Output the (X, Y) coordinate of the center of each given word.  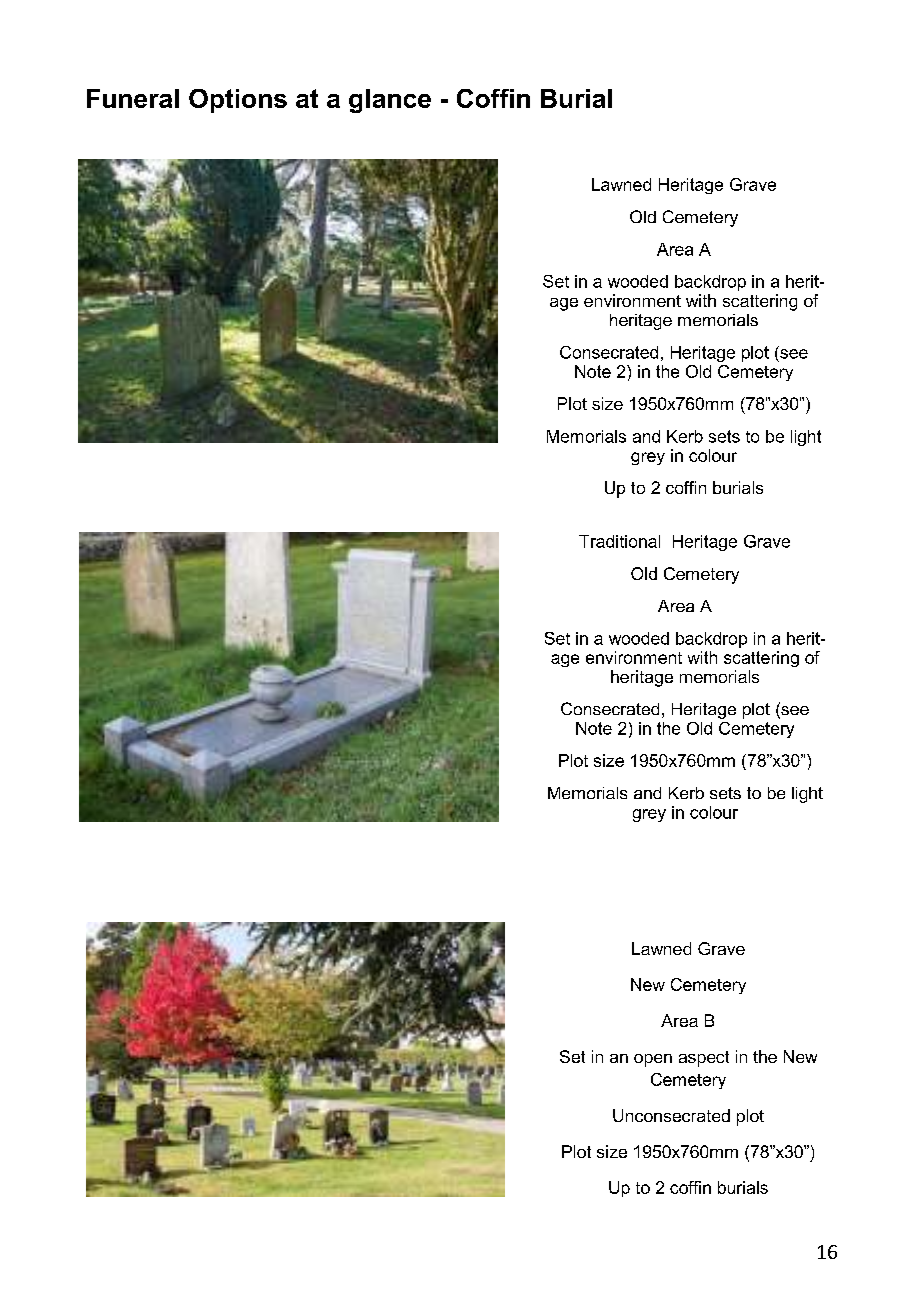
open (653, 1060)
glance (390, 101)
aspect (704, 1059)
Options (238, 101)
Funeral (133, 98)
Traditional (619, 541)
